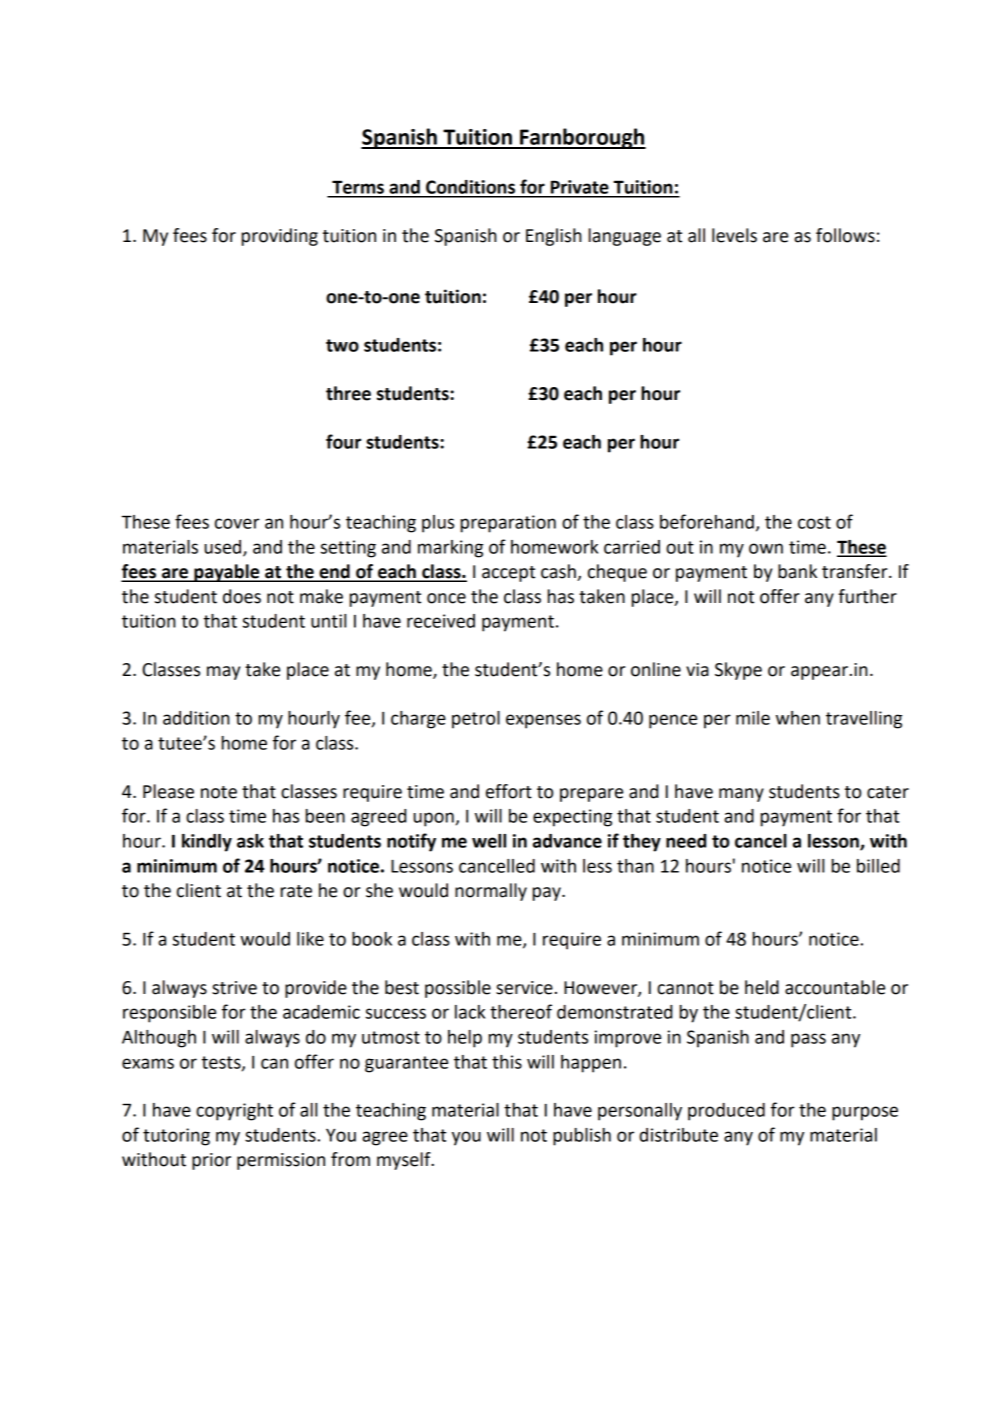 This document has height=1424, width=1007. Describe the element at coordinates (865, 1113) in the document. I see `purpose` at that location.
